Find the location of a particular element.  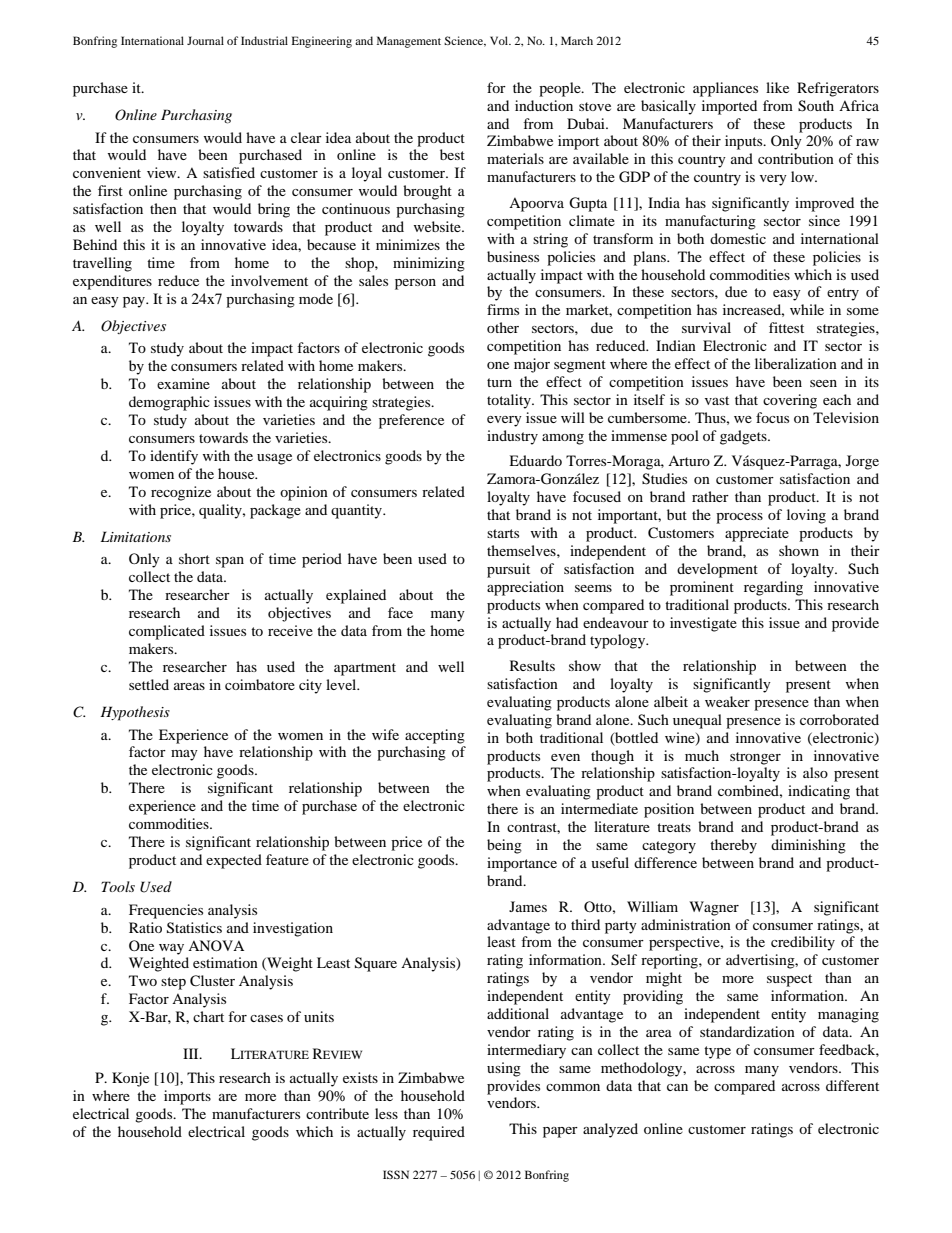

Science is located at coordinates (465, 41).
